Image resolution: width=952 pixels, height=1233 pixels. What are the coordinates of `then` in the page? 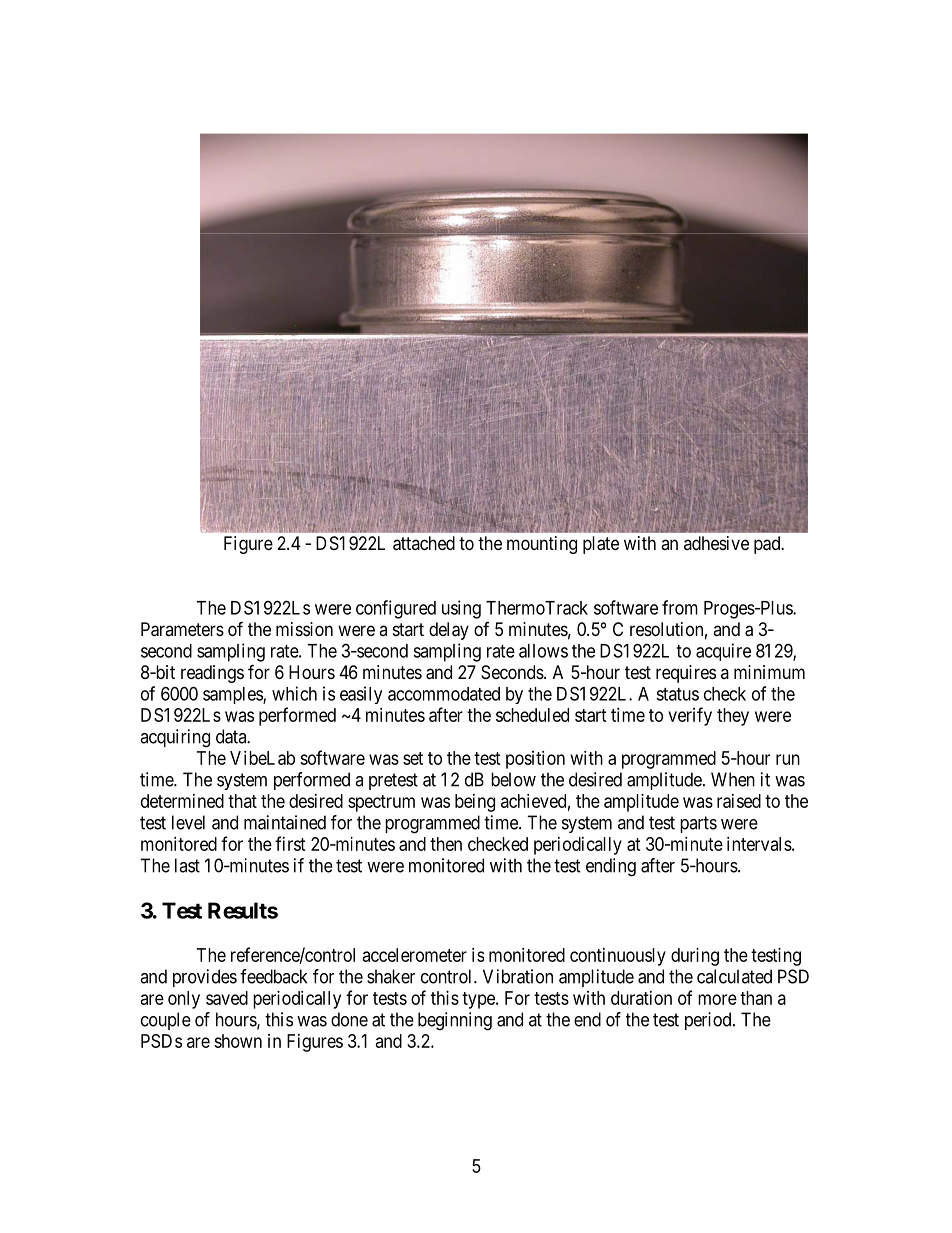 It's located at (446, 844).
